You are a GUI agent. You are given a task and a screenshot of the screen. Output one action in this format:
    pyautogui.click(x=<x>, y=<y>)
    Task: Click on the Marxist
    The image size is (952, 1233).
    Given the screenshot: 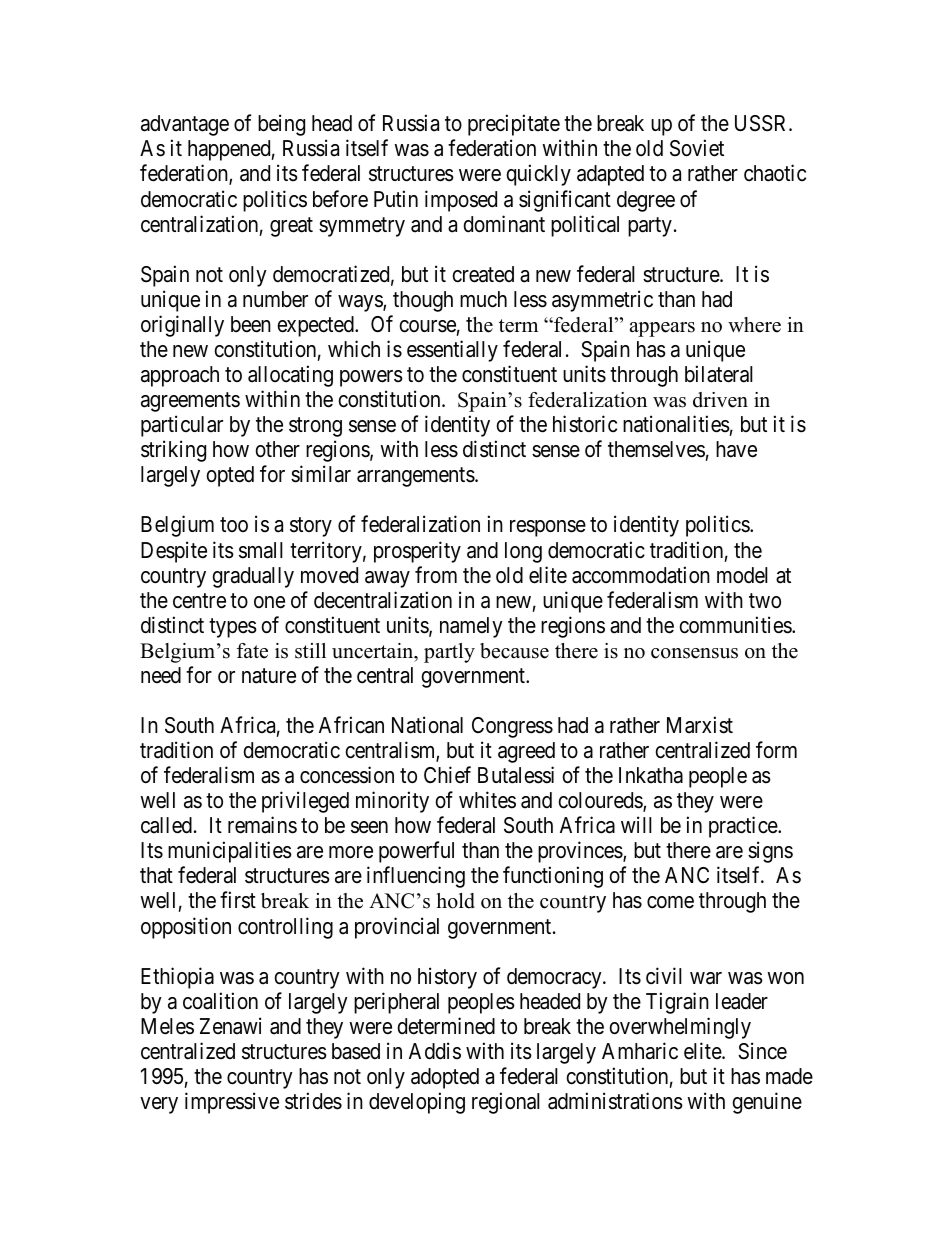 What is the action you would take?
    pyautogui.click(x=700, y=725)
